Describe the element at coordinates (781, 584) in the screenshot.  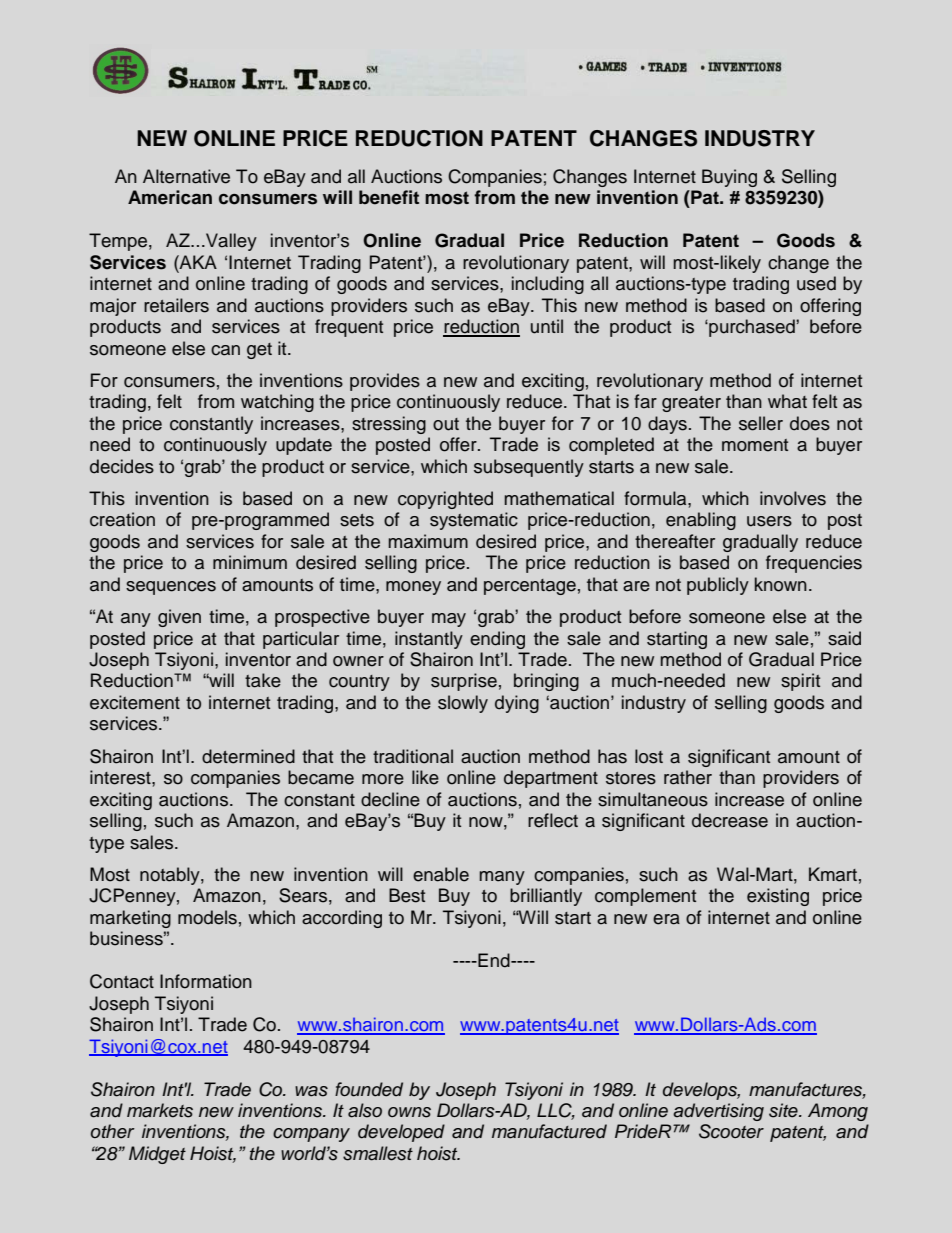
I see `known` at that location.
